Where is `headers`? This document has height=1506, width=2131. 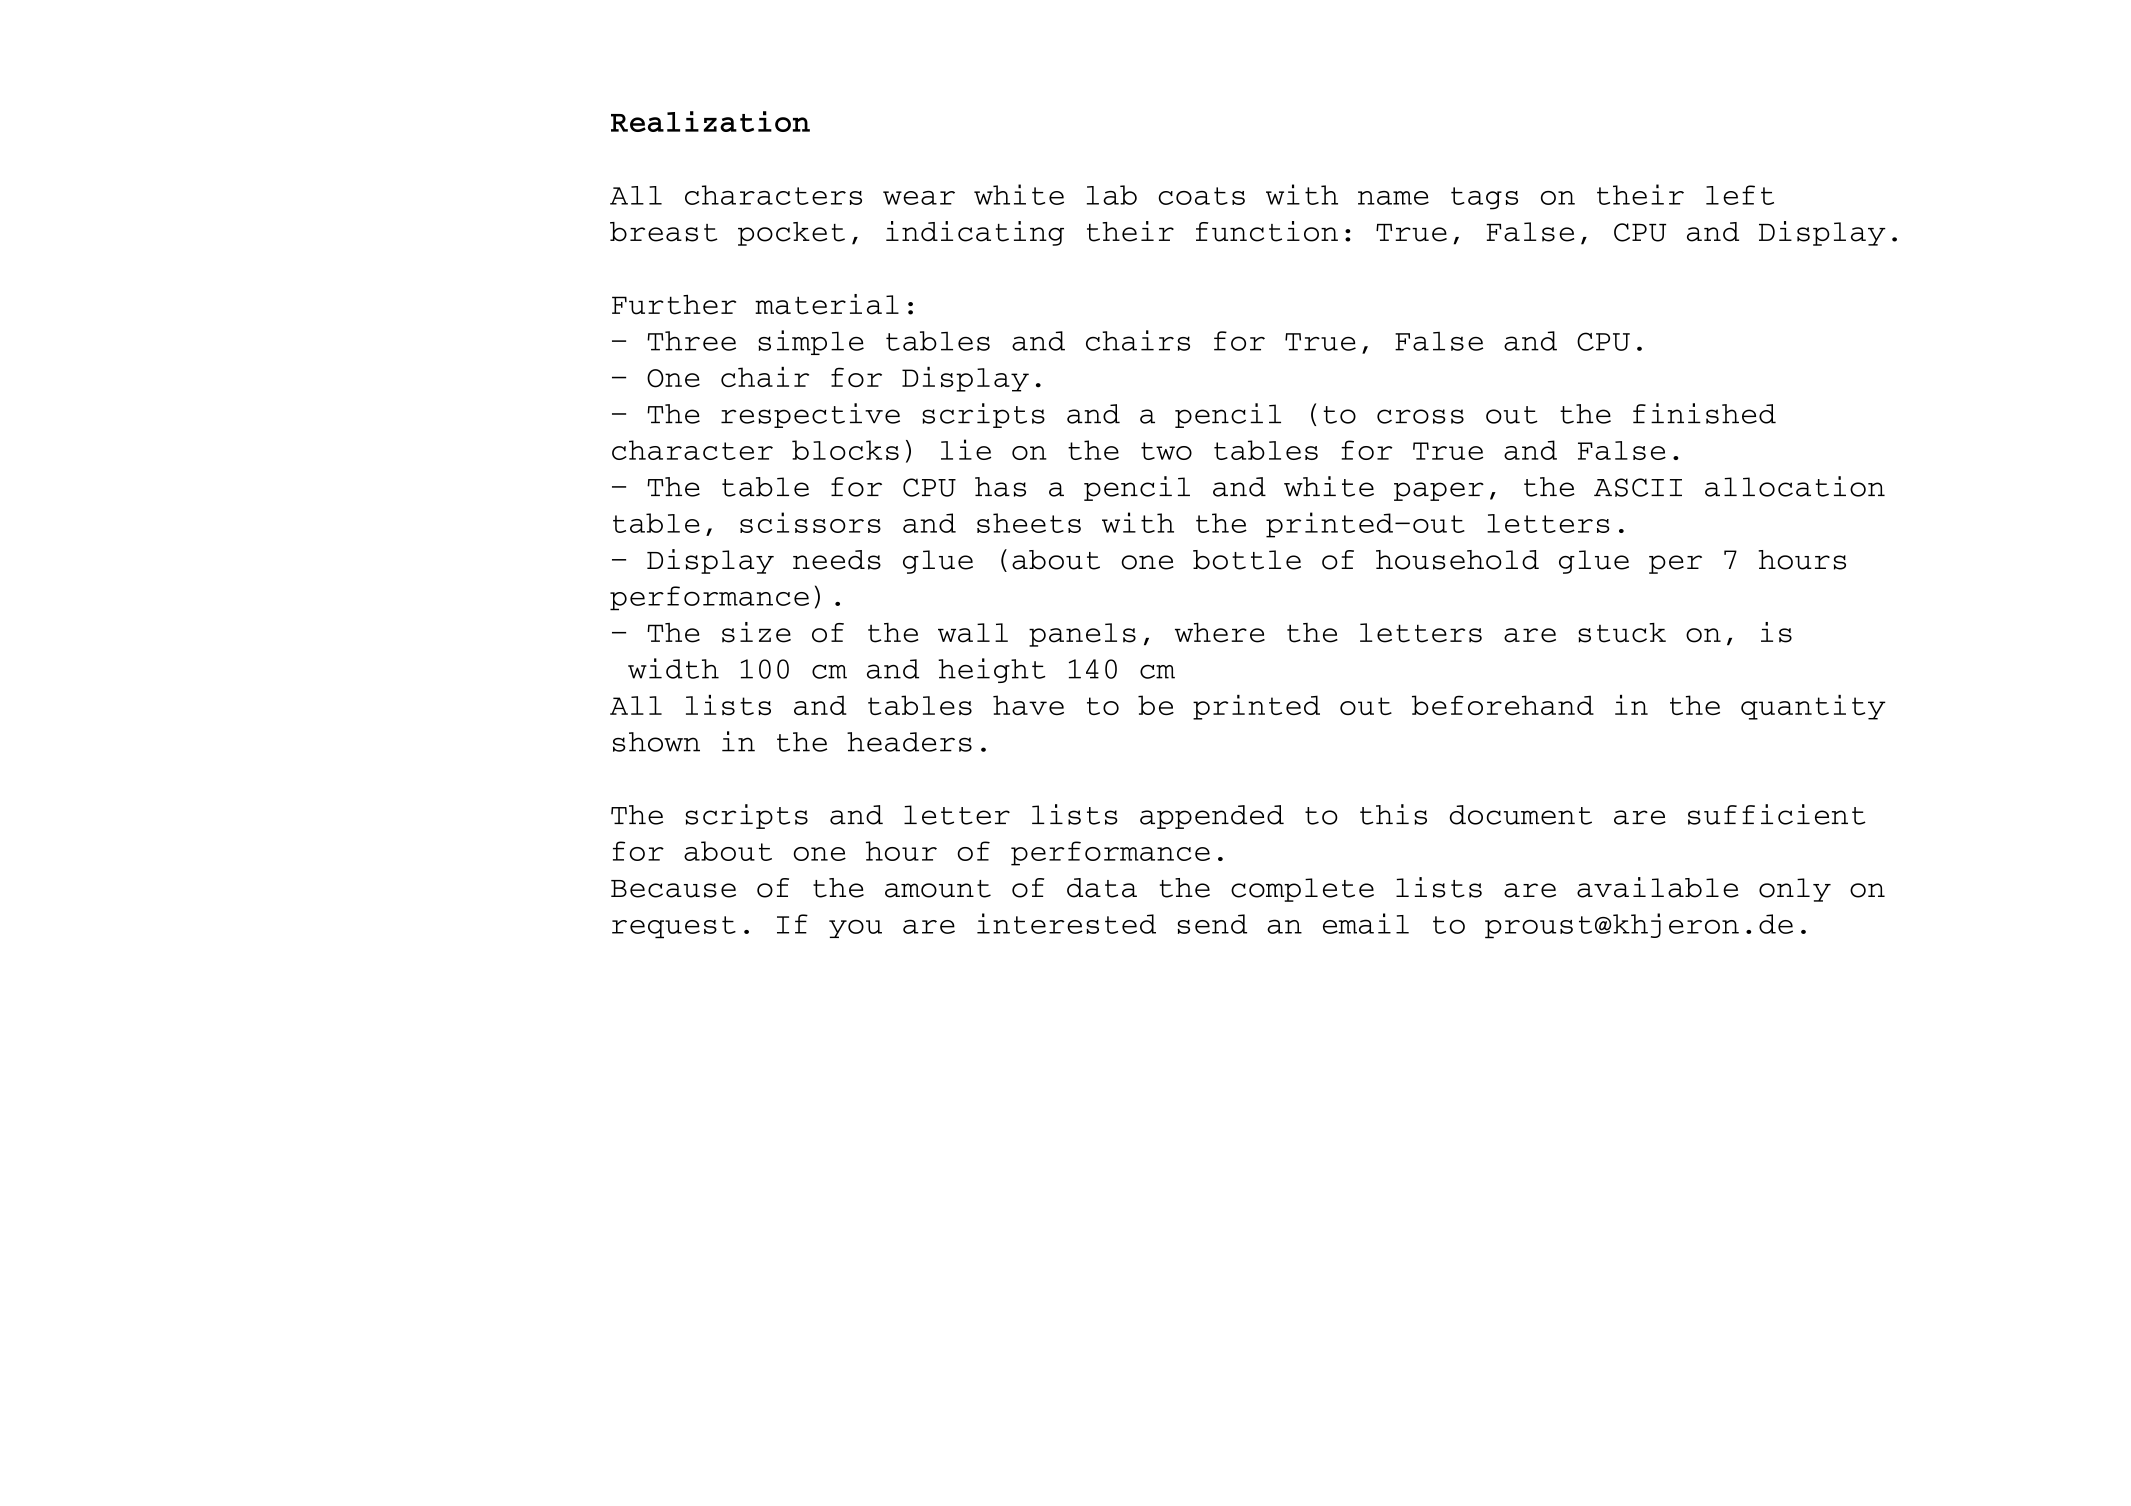
headers is located at coordinates (909, 742).
